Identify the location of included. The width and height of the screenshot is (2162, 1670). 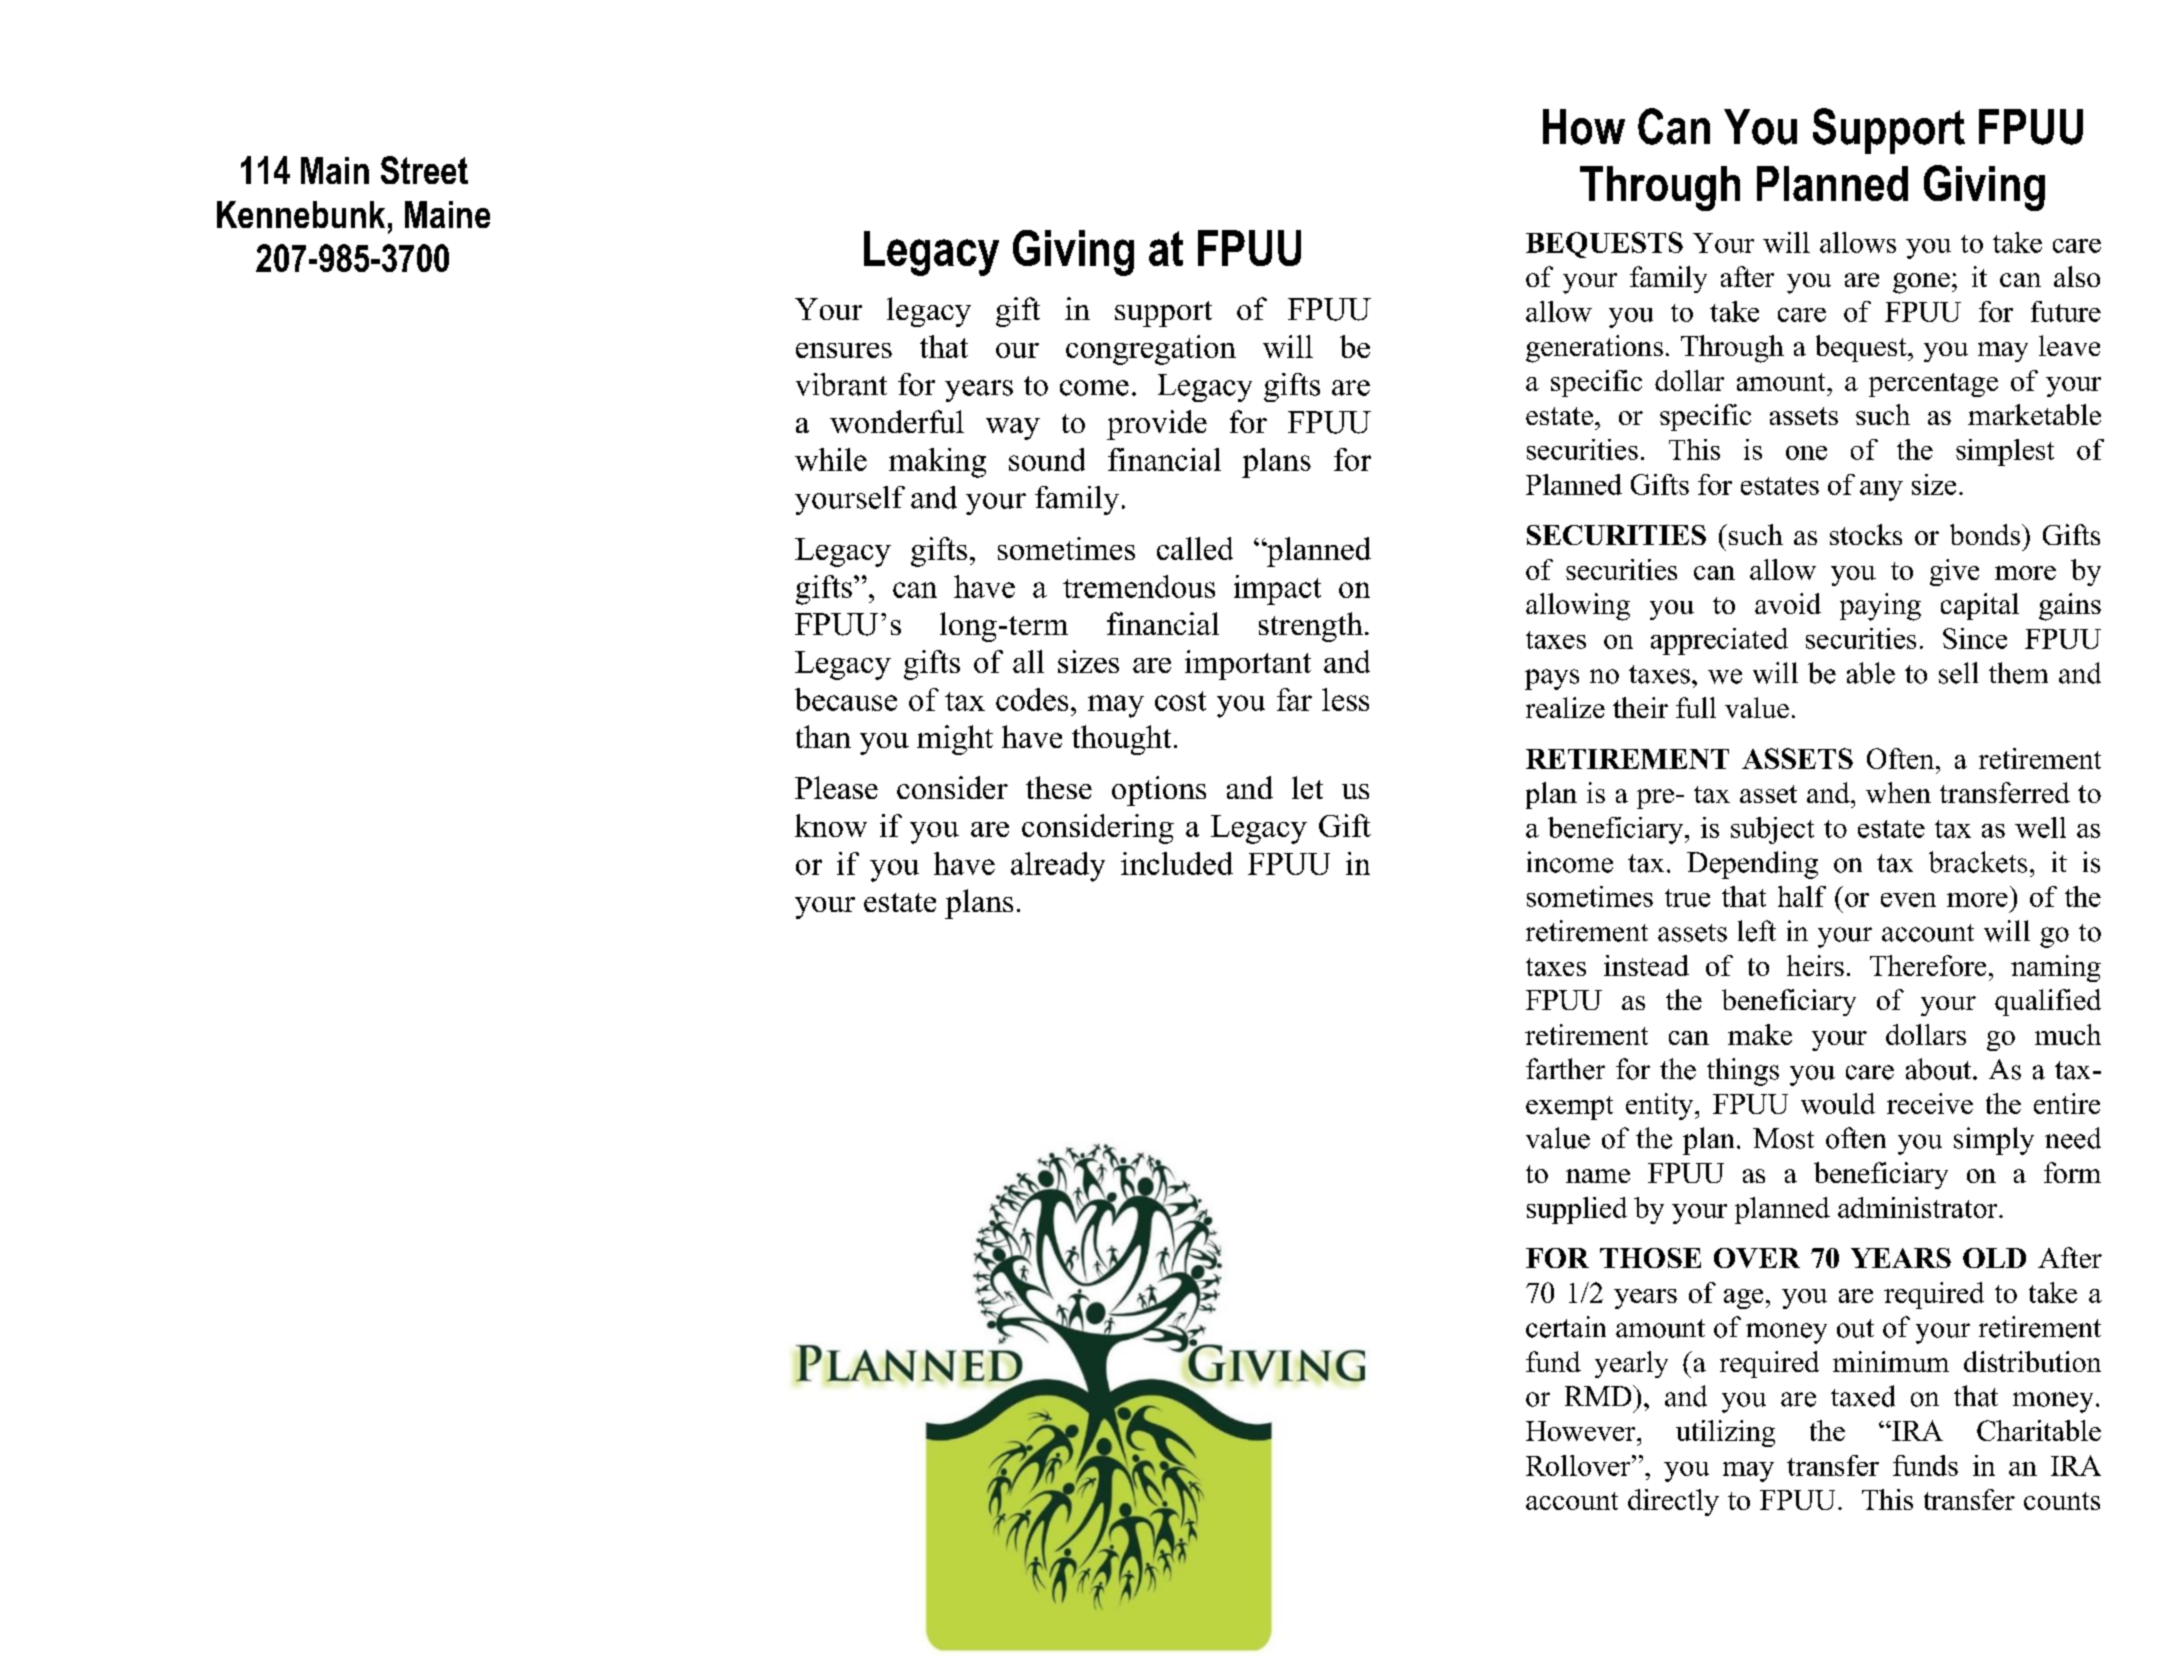
(1177, 863).
